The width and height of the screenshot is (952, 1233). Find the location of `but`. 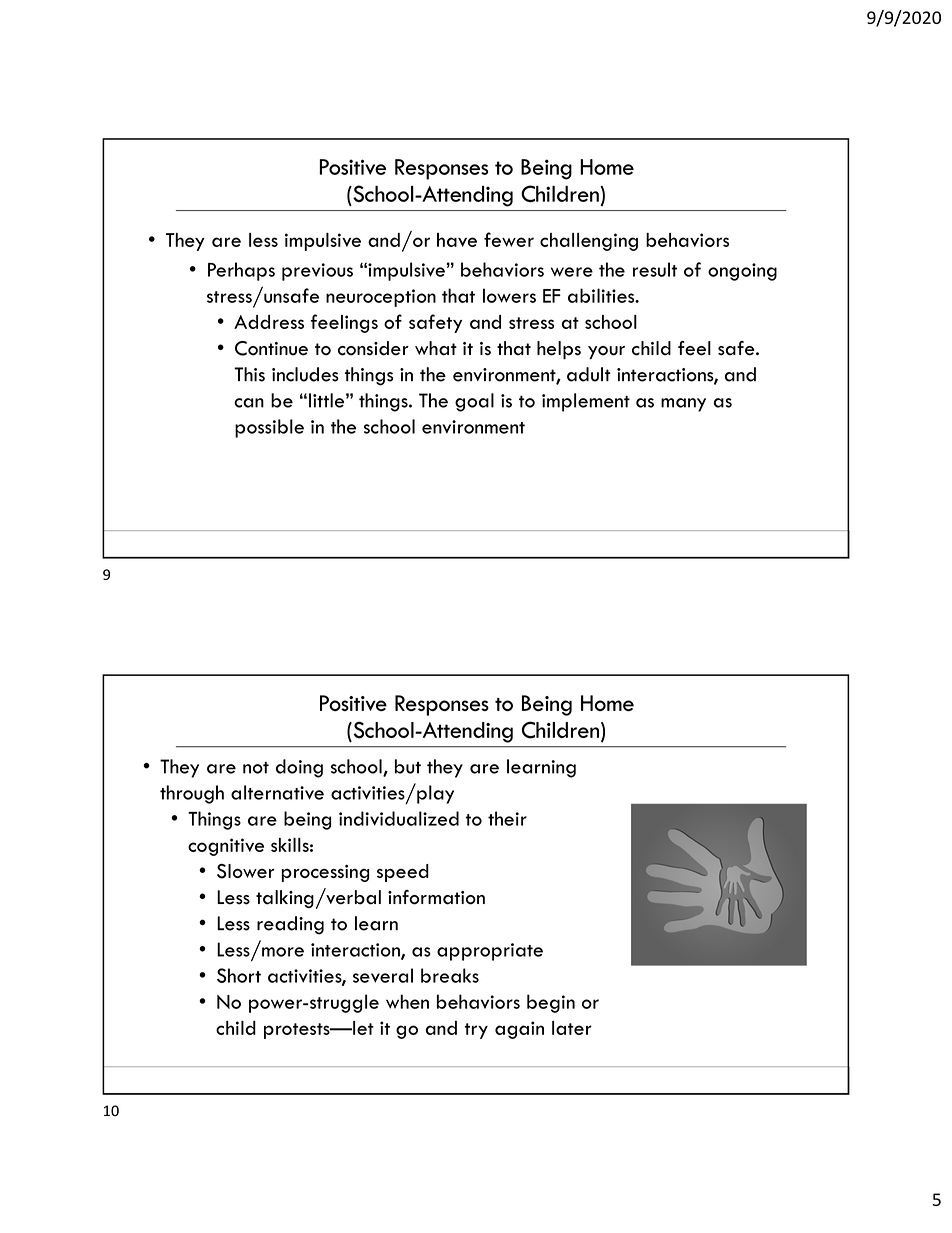

but is located at coordinates (408, 766).
